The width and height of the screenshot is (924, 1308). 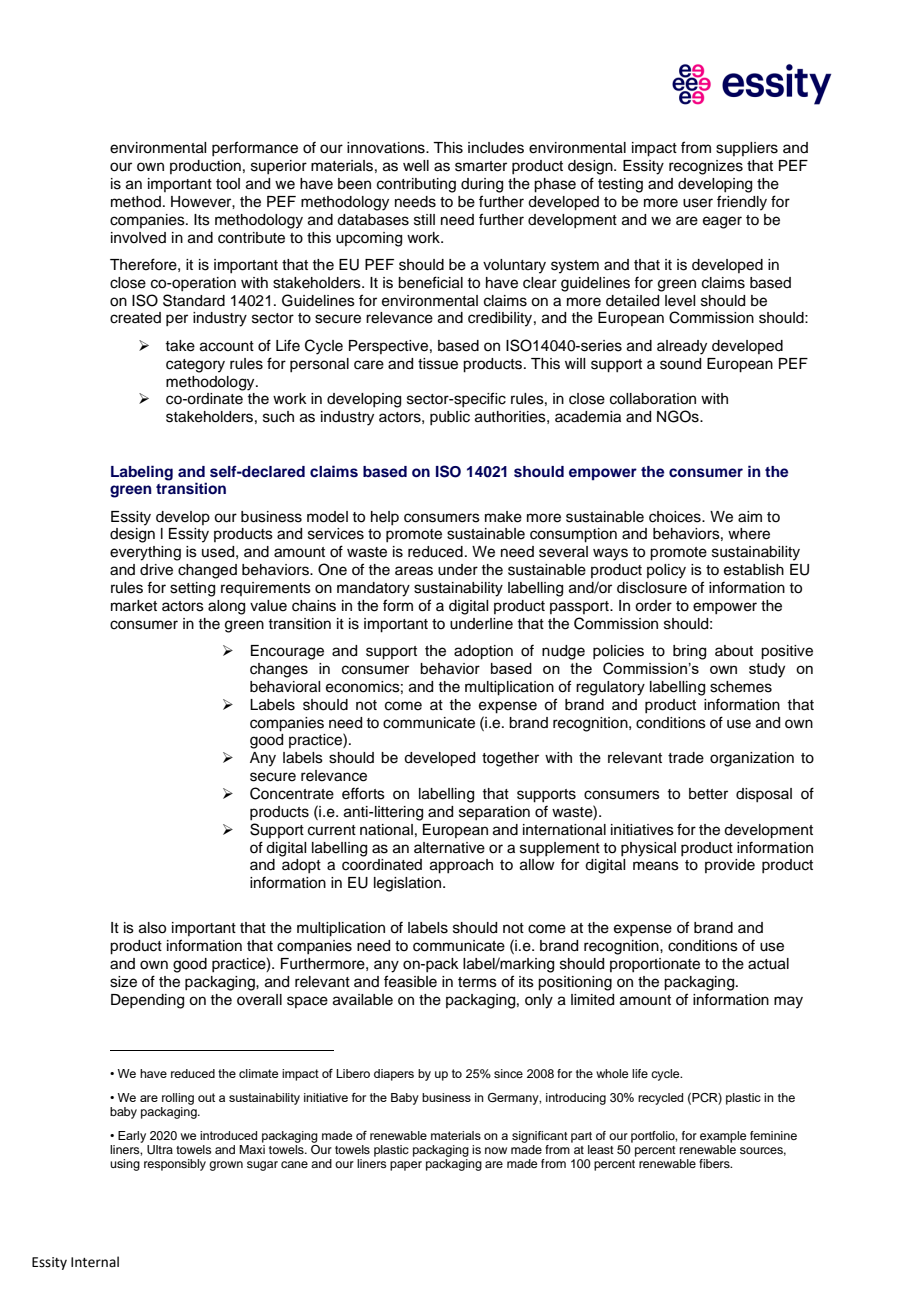 What do you see at coordinates (715, 1163) in the screenshot?
I see `fibers` at bounding box center [715, 1163].
